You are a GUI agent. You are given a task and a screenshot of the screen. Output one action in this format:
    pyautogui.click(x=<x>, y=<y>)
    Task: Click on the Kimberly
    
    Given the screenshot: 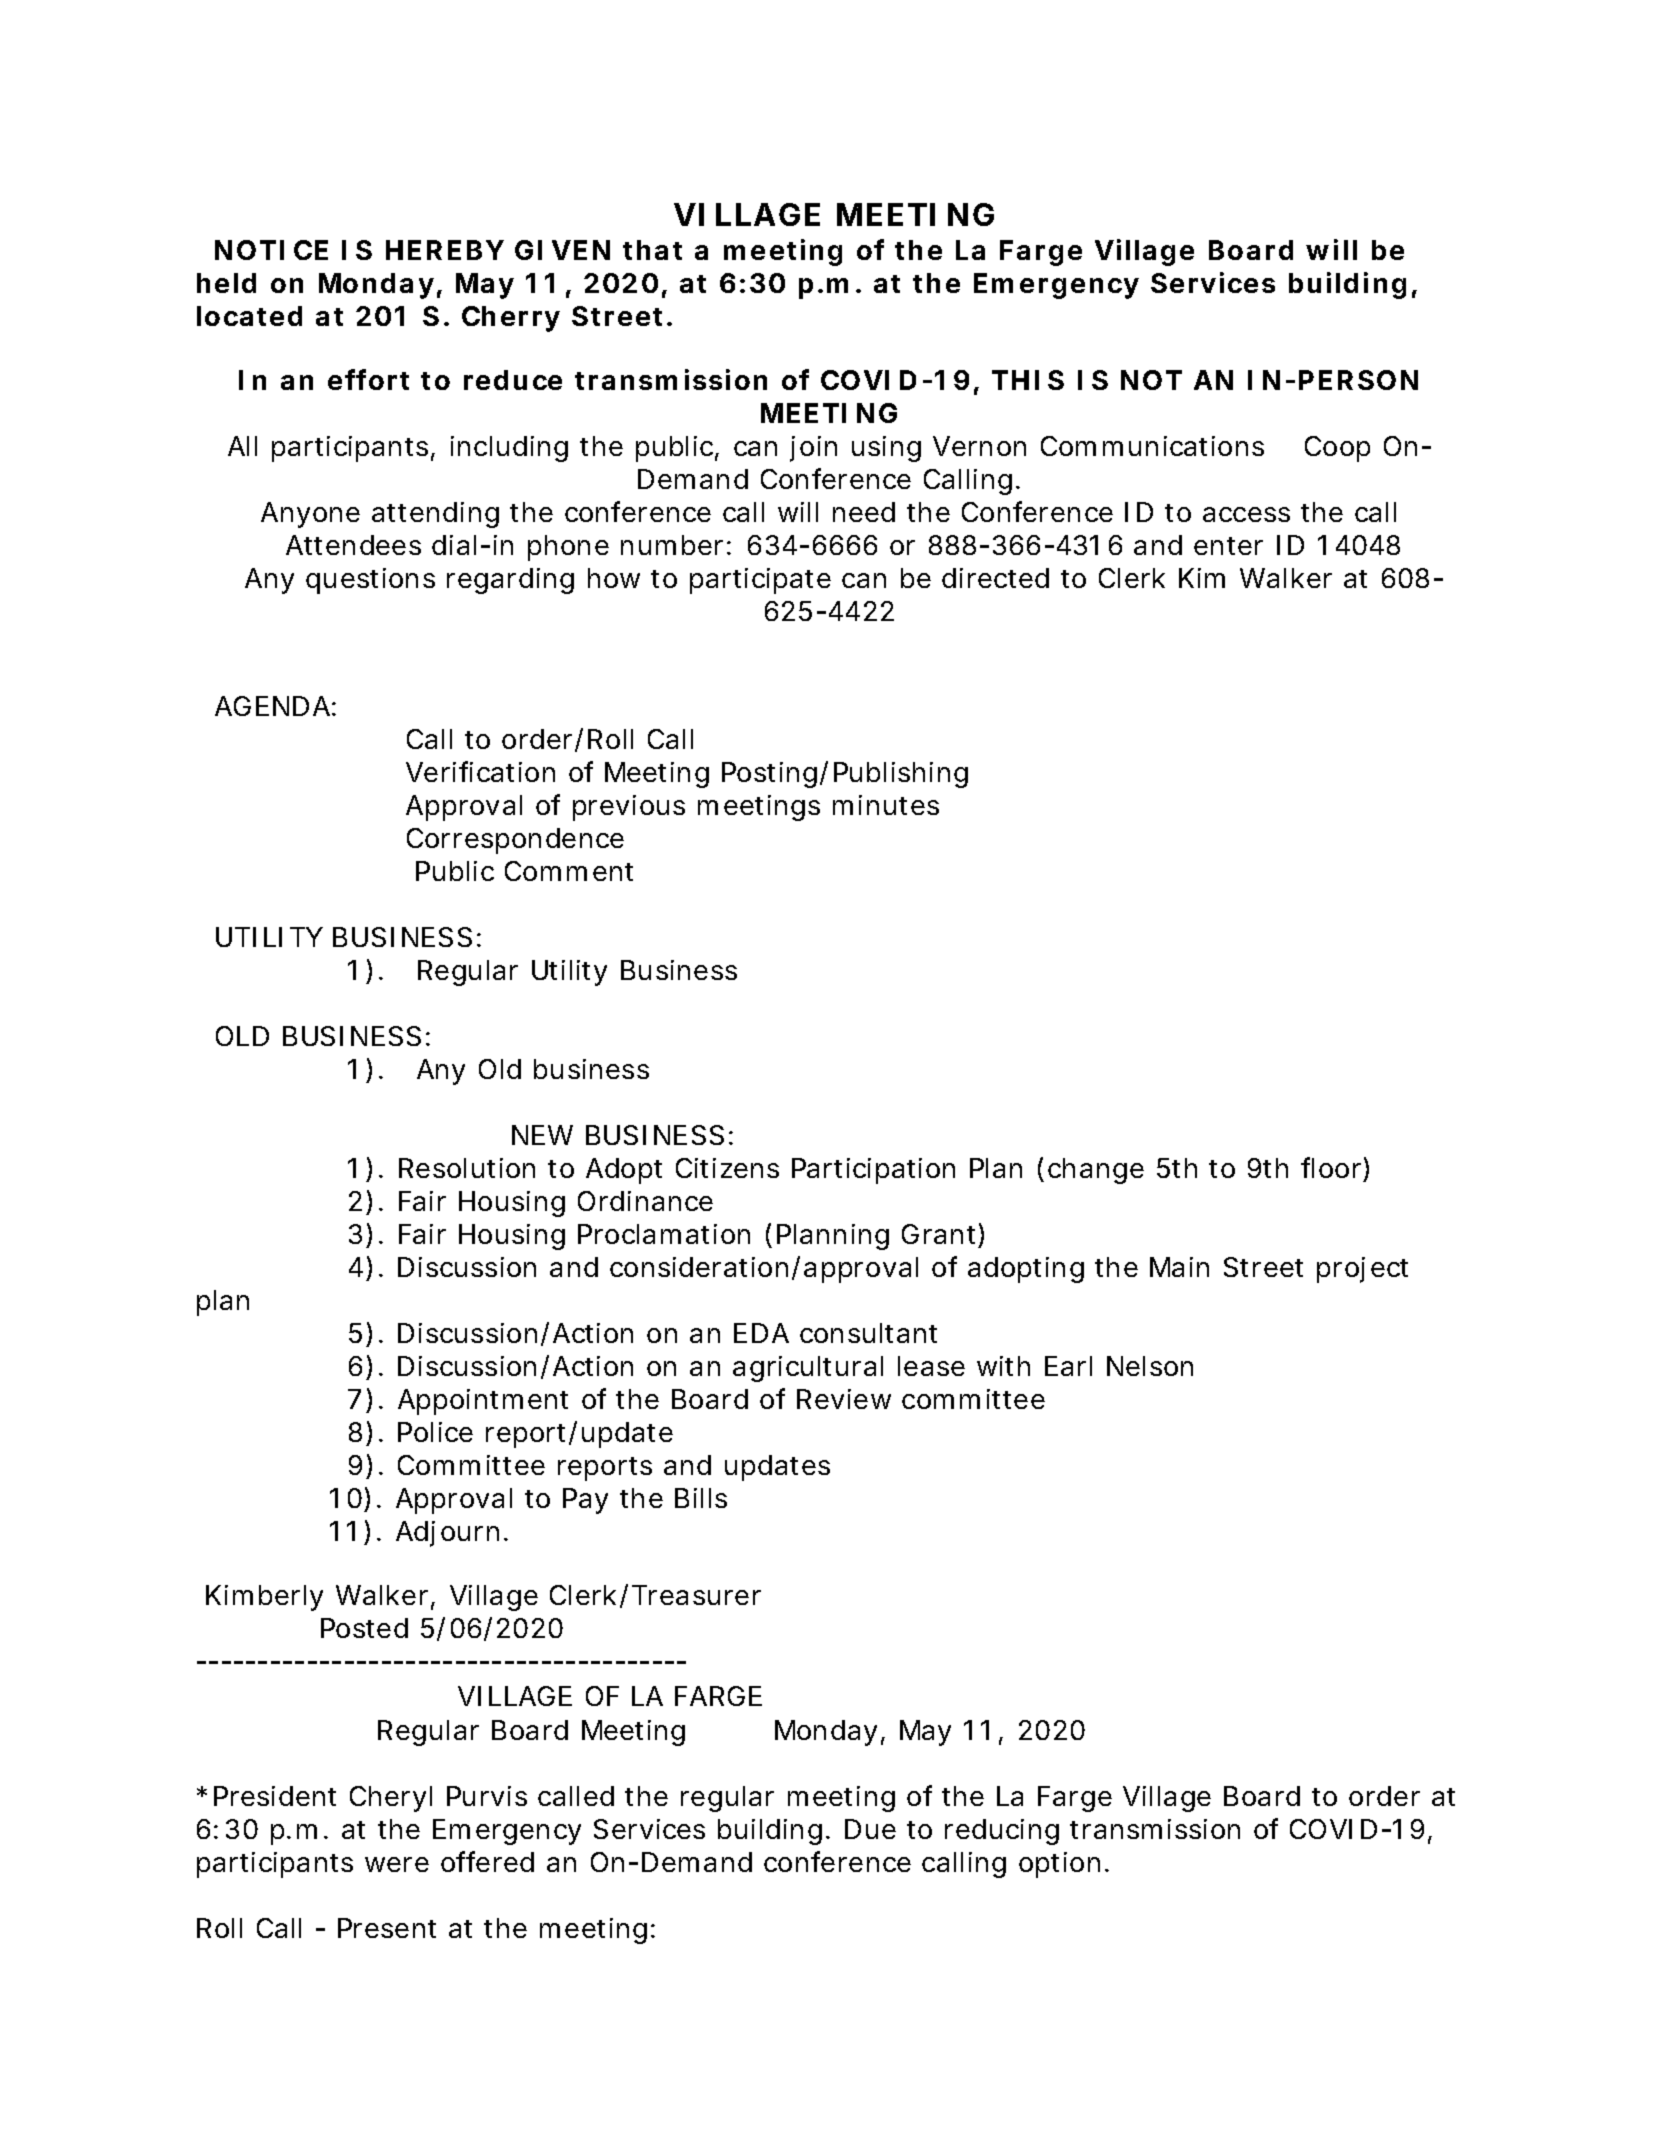 What is the action you would take?
    pyautogui.click(x=264, y=1598)
